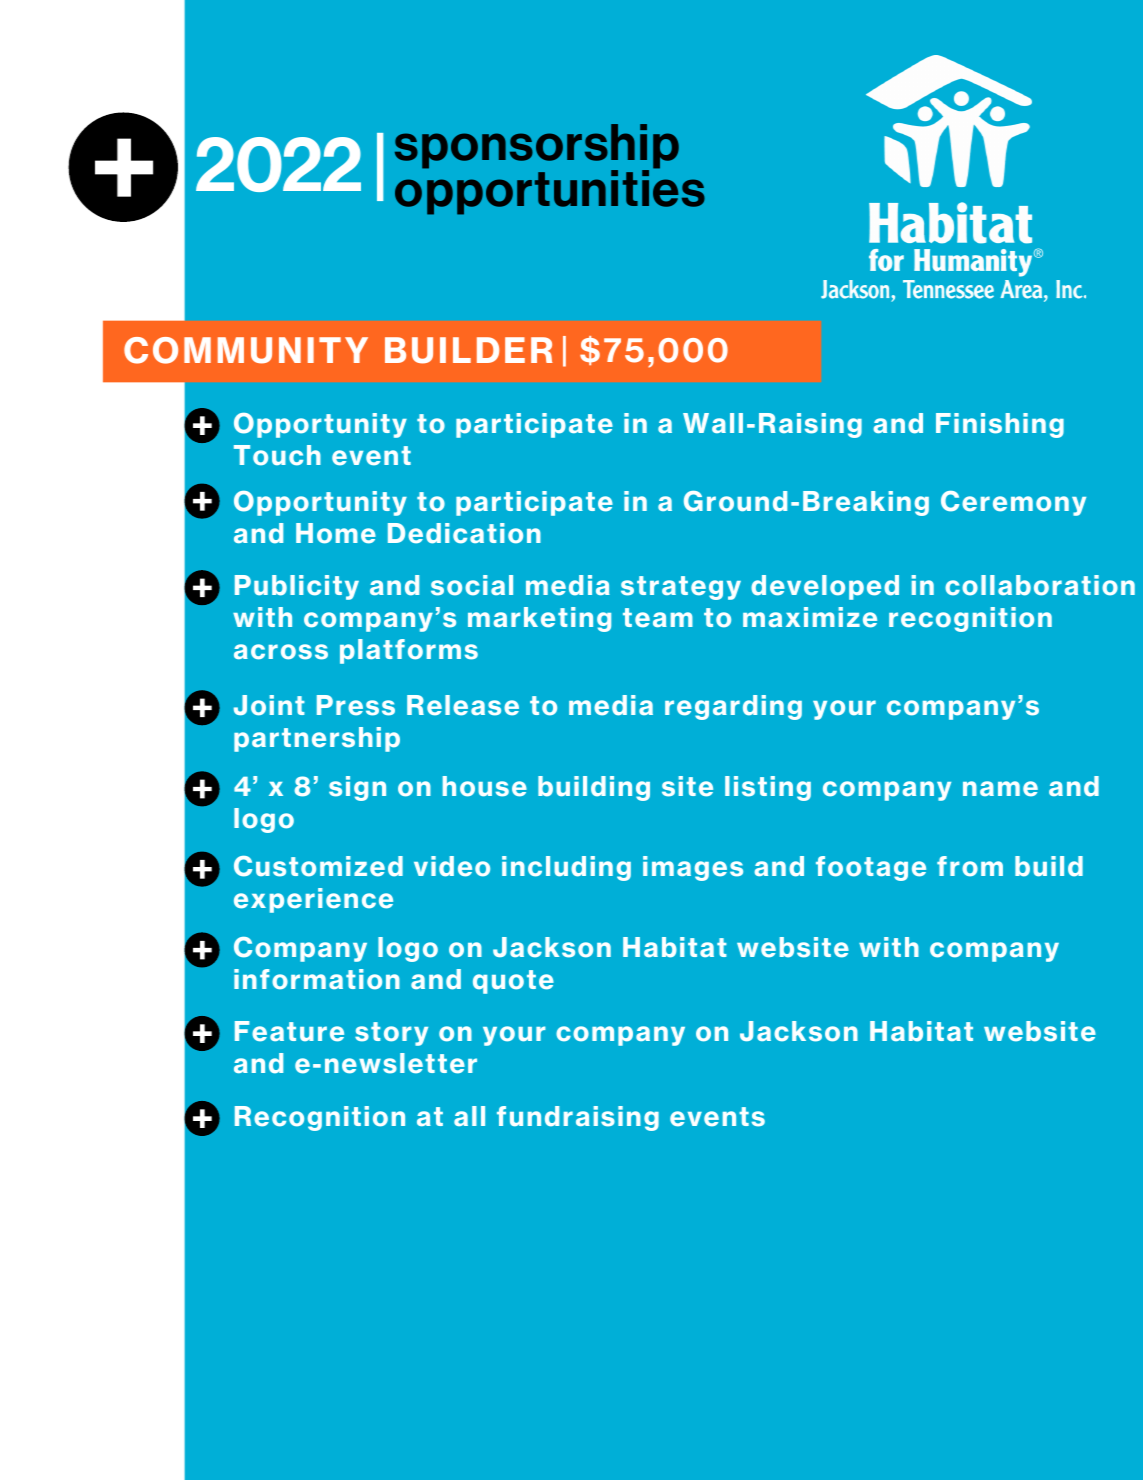  What do you see at coordinates (1013, 503) in the image?
I see `Ceremony` at bounding box center [1013, 503].
